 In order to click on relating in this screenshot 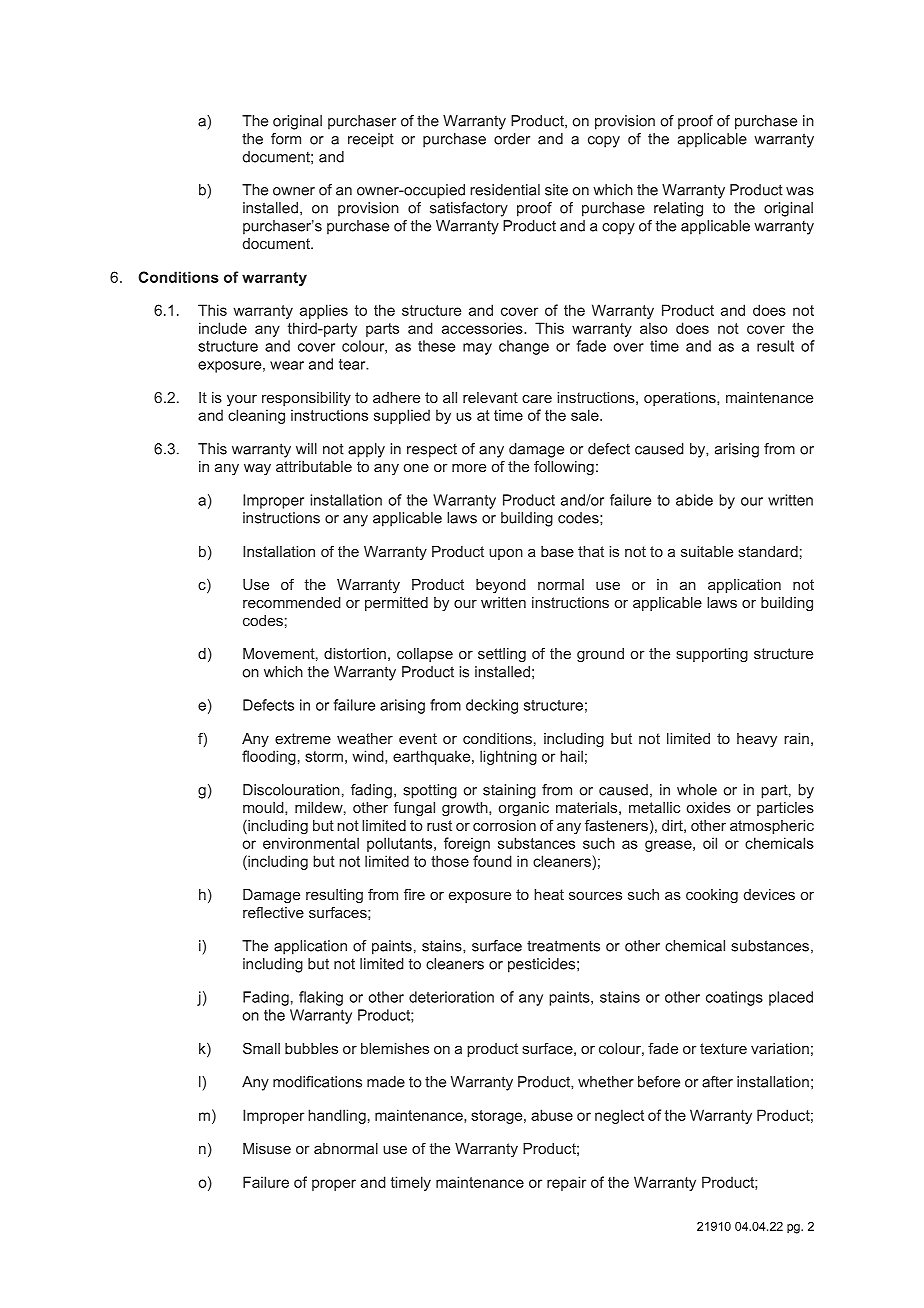, I will do `click(678, 209)`.
